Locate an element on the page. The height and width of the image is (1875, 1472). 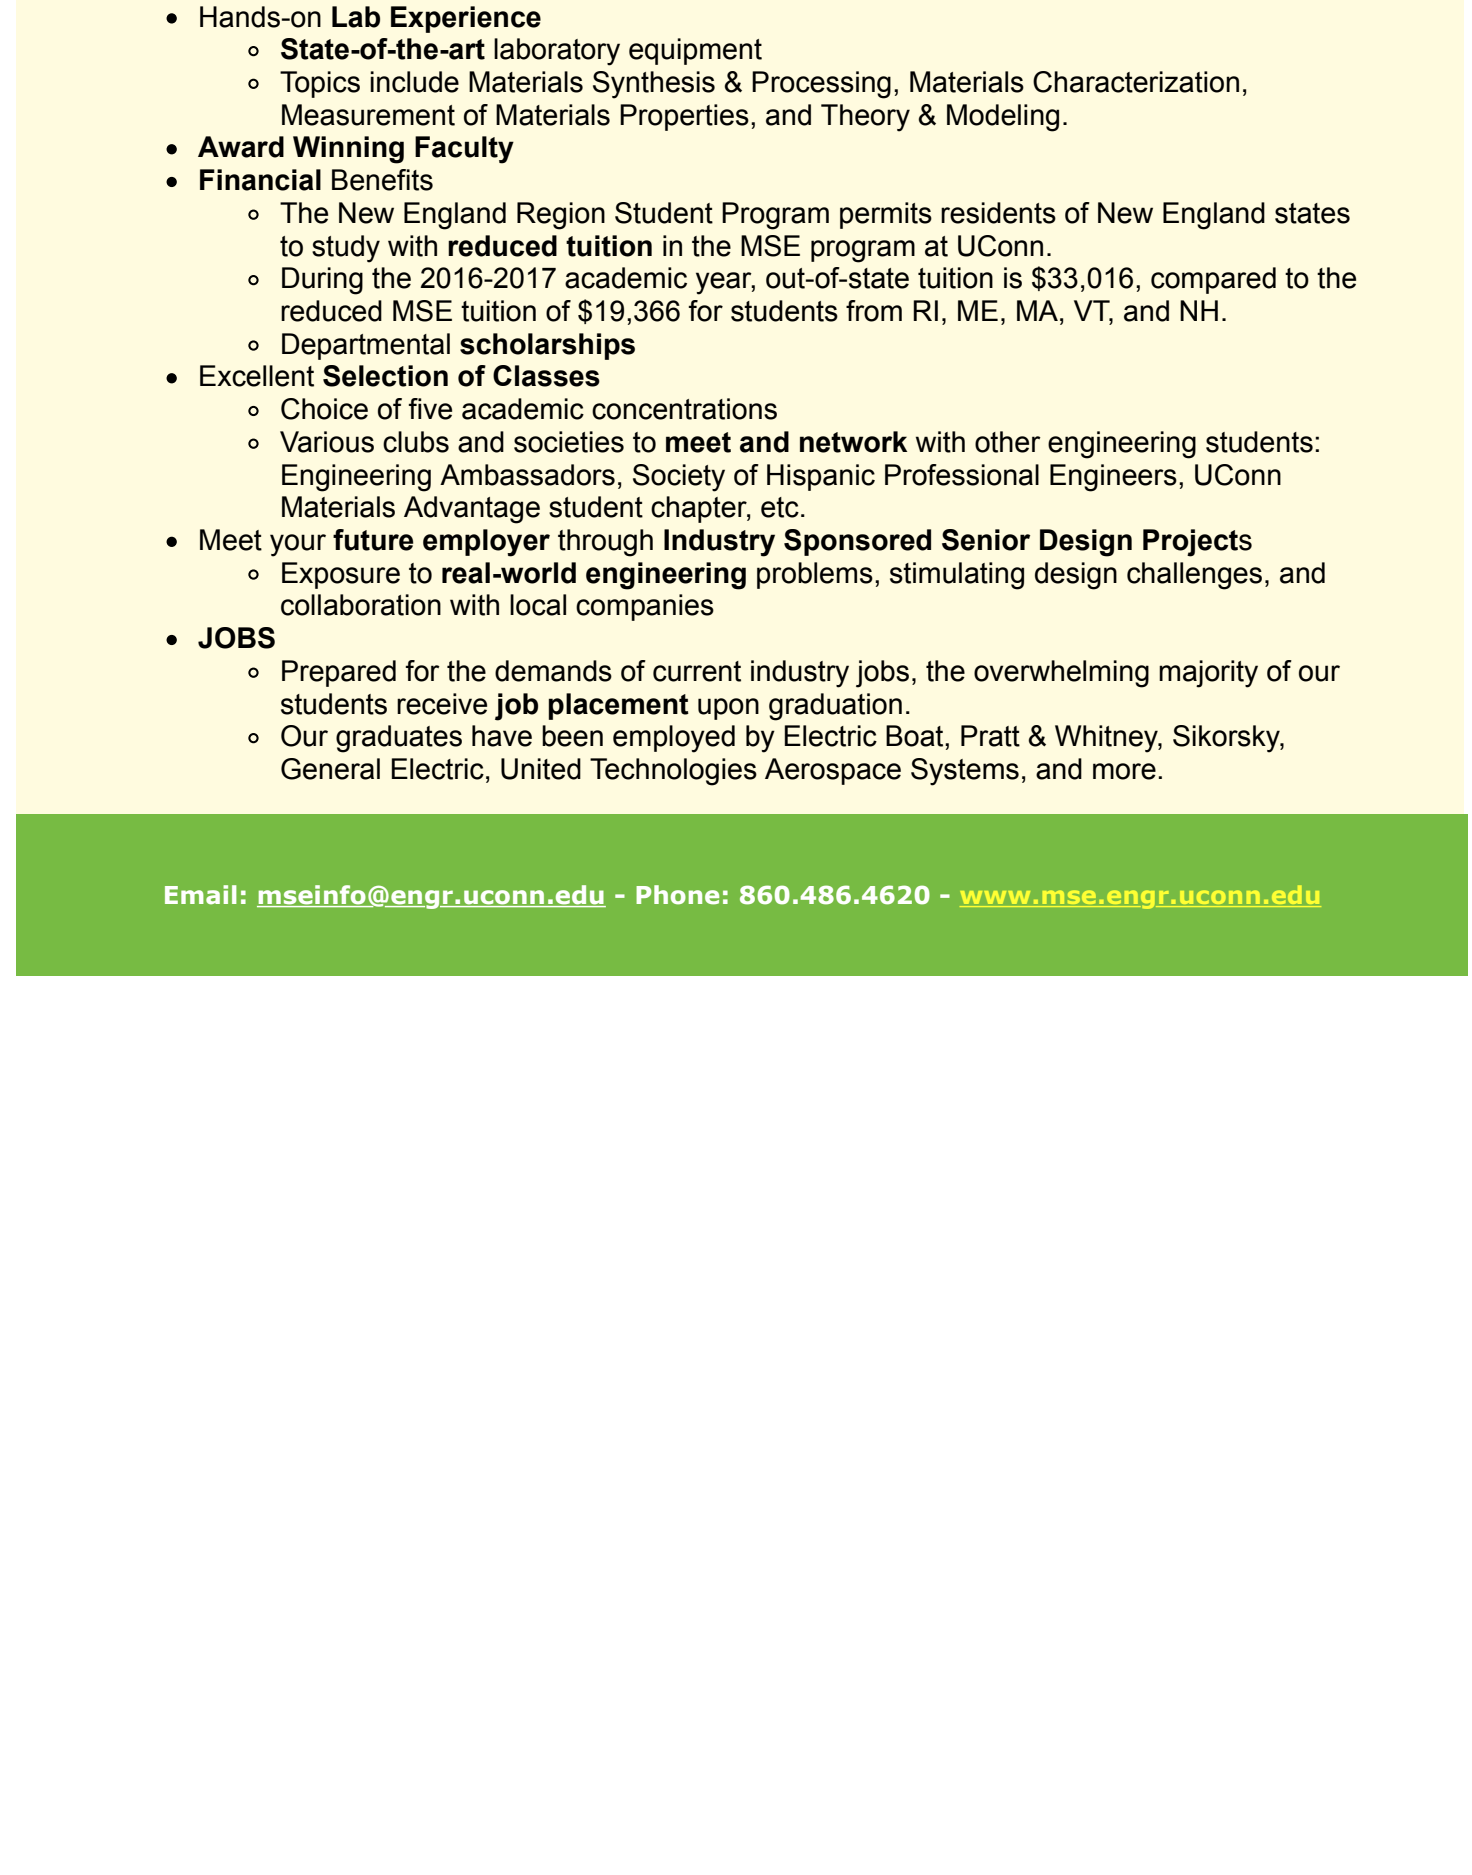
residents is located at coordinates (998, 213).
